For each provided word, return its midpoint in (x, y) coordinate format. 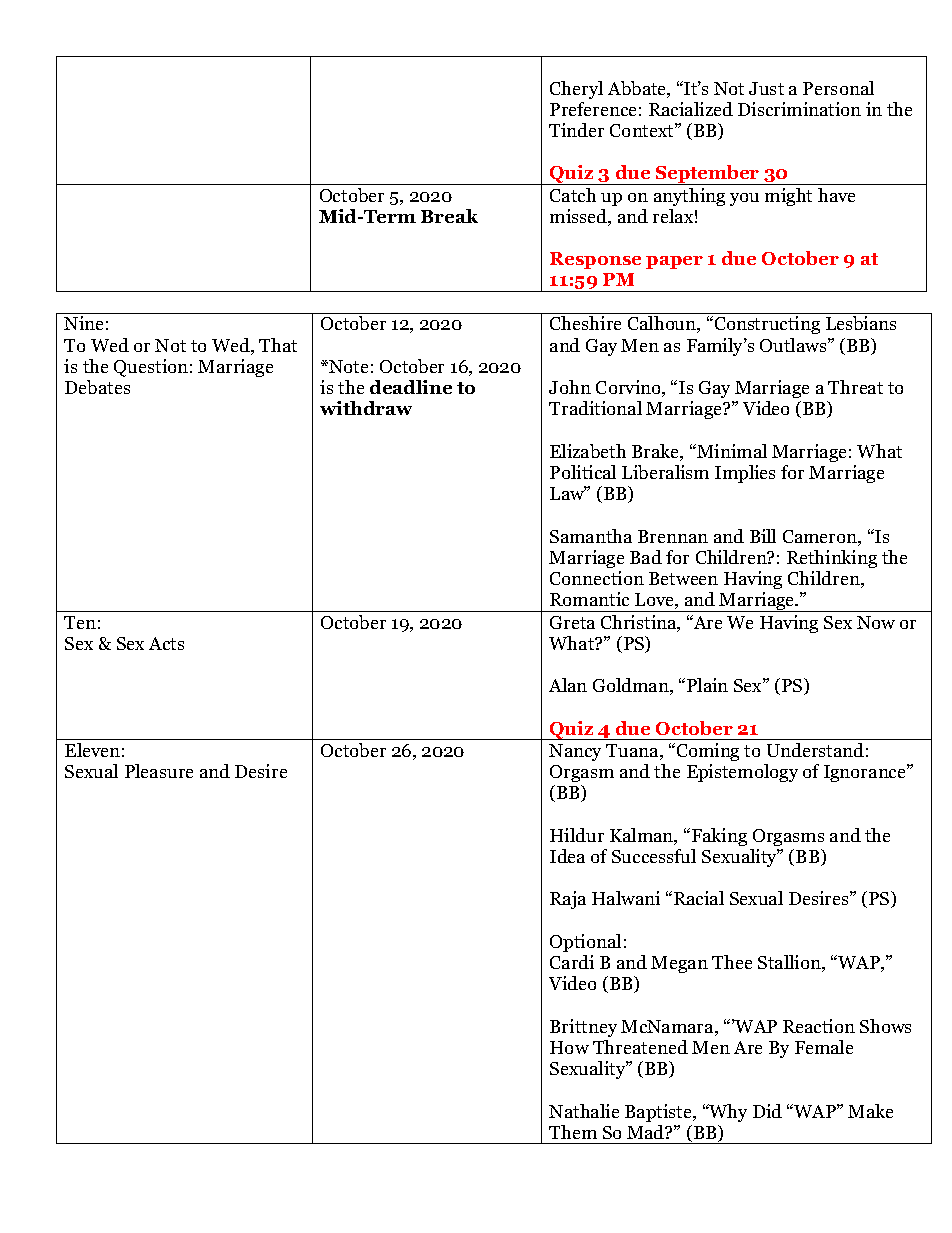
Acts (166, 643)
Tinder (576, 130)
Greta (572, 622)
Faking (718, 837)
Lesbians (861, 323)
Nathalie (584, 1111)
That (278, 345)
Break (449, 216)
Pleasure (159, 771)
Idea (567, 856)
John (570, 387)
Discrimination (799, 109)
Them (573, 1132)
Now (876, 622)
